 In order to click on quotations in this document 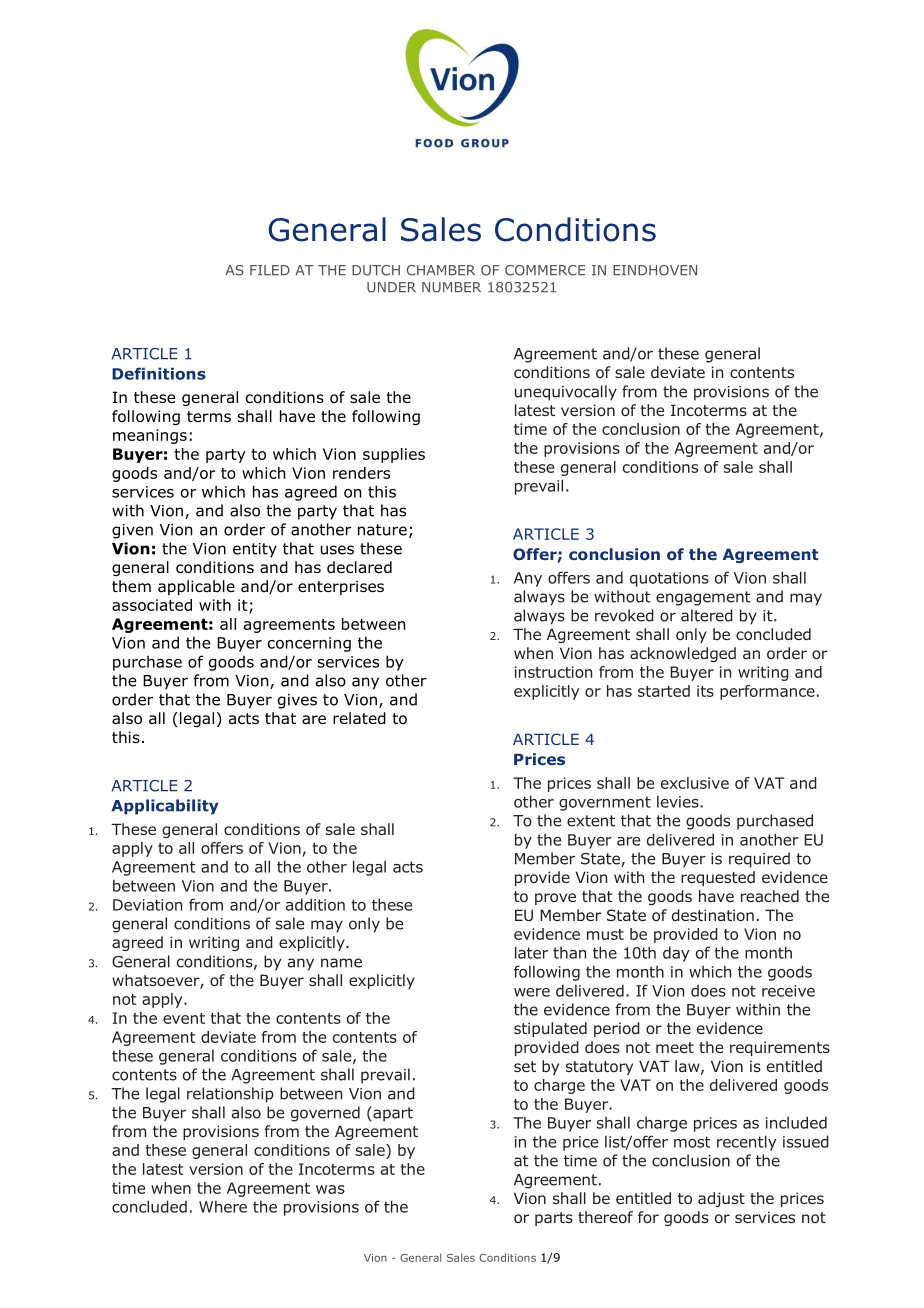, I will do `click(669, 579)`.
